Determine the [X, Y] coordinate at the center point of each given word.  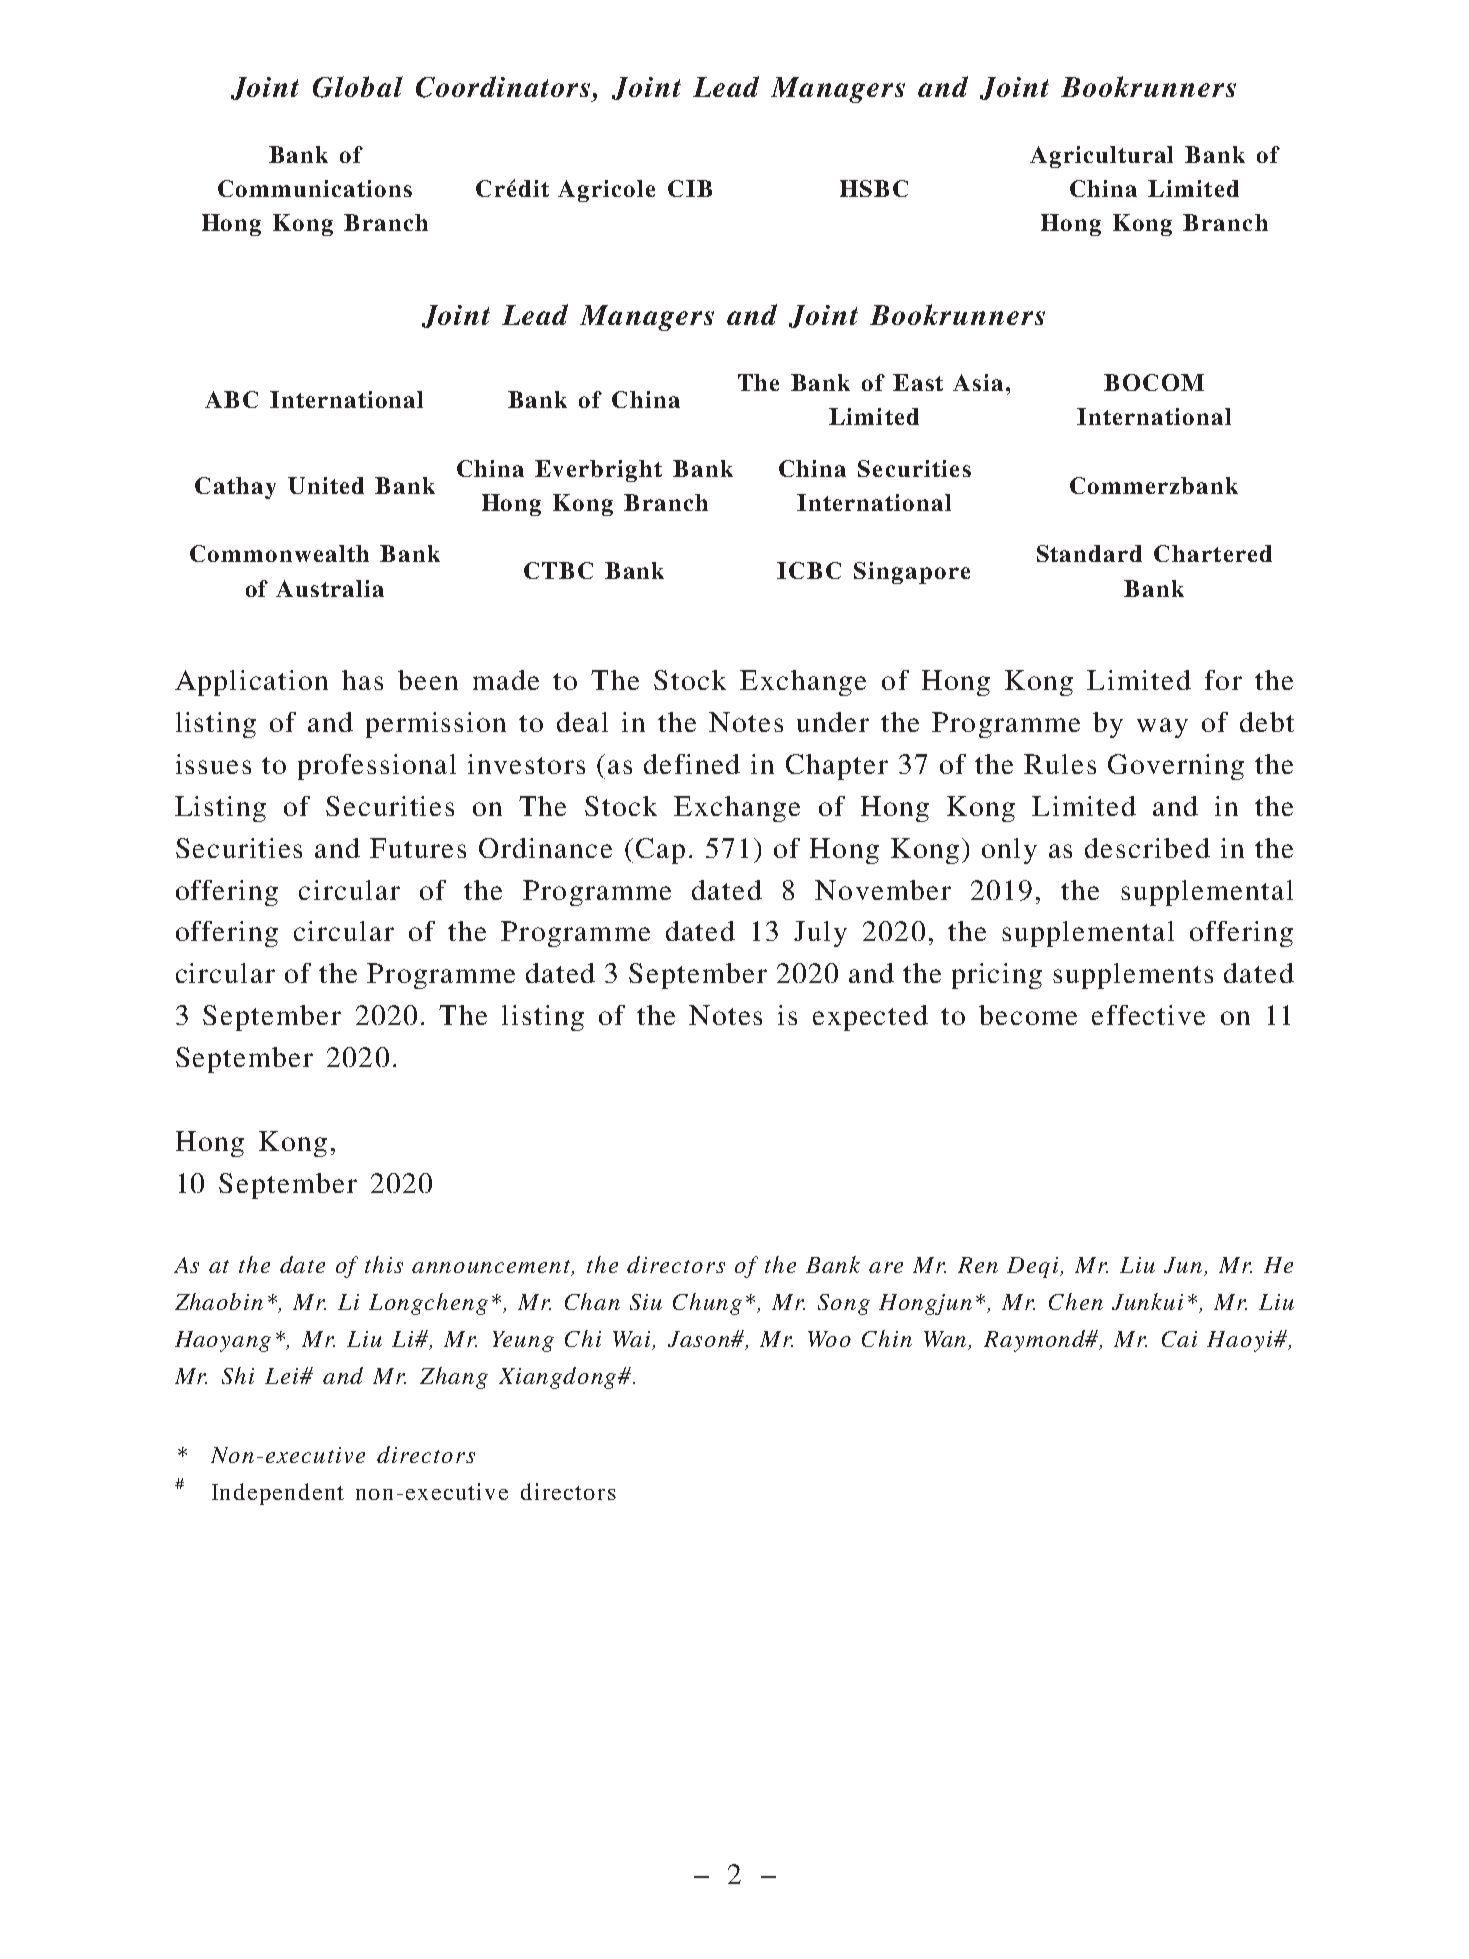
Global [358, 87]
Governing [1176, 767]
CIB [690, 188]
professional [377, 767]
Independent [278, 1494]
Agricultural [1101, 157]
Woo [829, 1339]
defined [692, 764]
